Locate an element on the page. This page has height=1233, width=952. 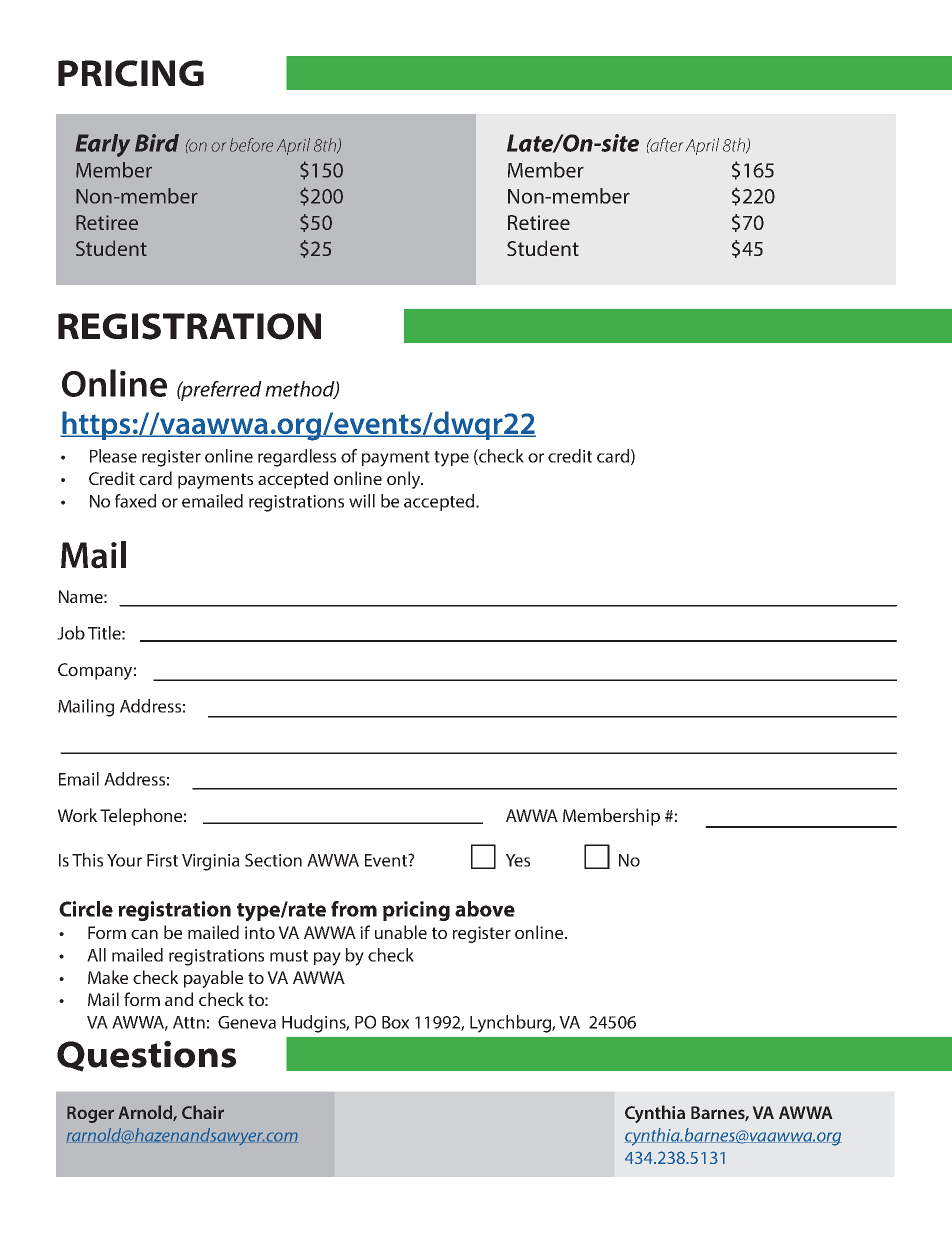
only is located at coordinates (405, 480).
